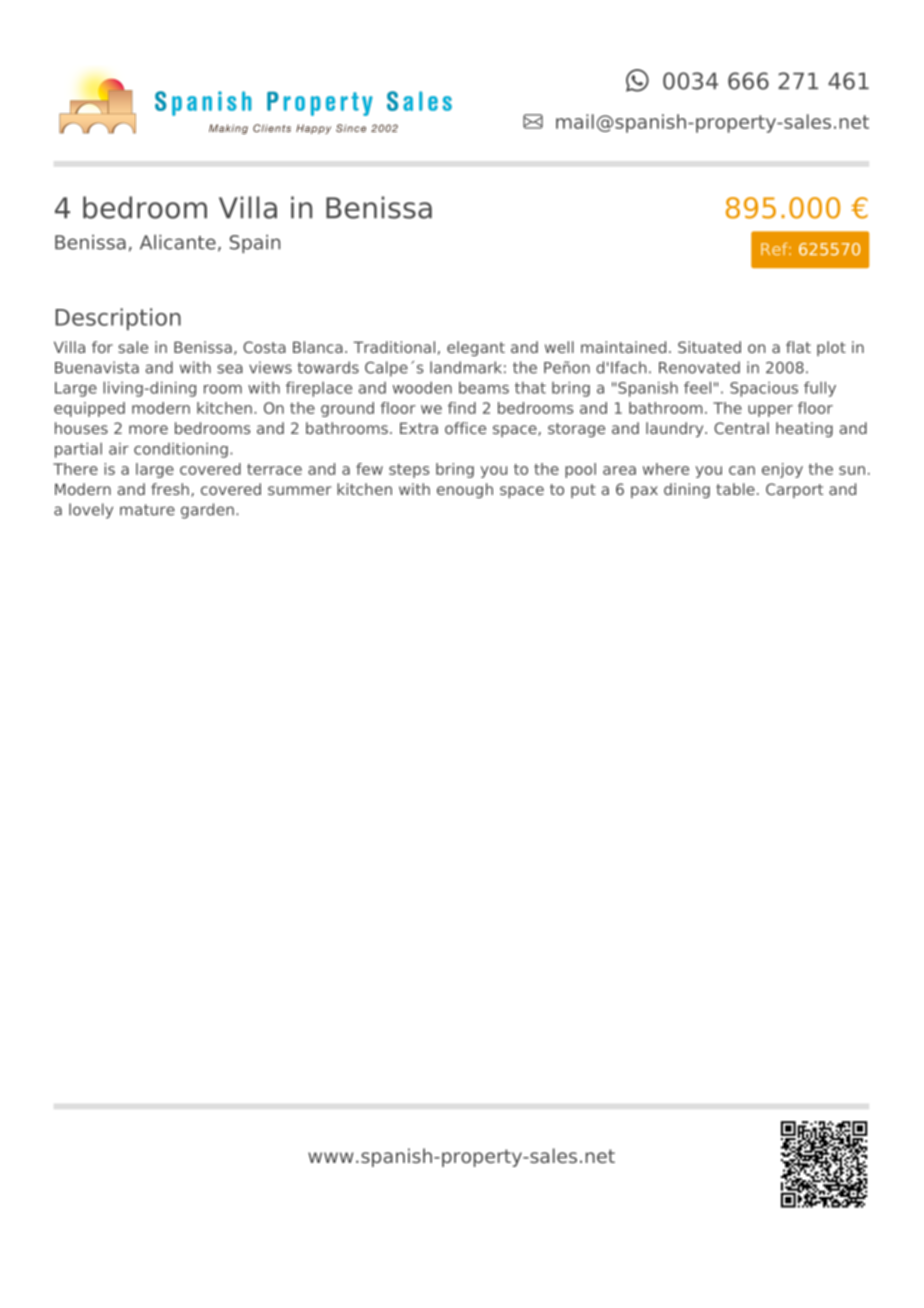 The height and width of the screenshot is (1308, 924). I want to click on Alicante, so click(178, 242).
